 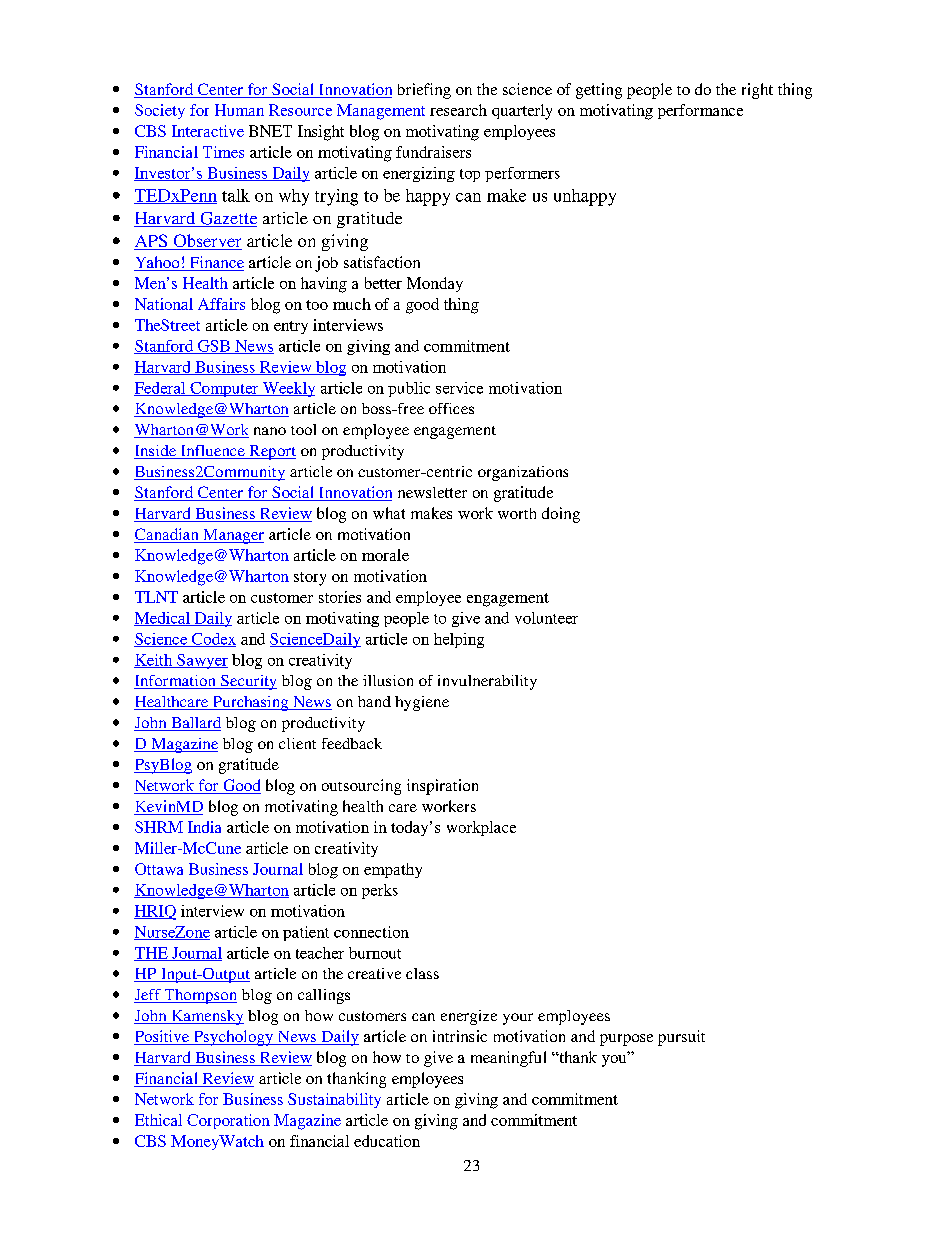 What do you see at coordinates (228, 1121) in the screenshot?
I see `Corporation` at bounding box center [228, 1121].
